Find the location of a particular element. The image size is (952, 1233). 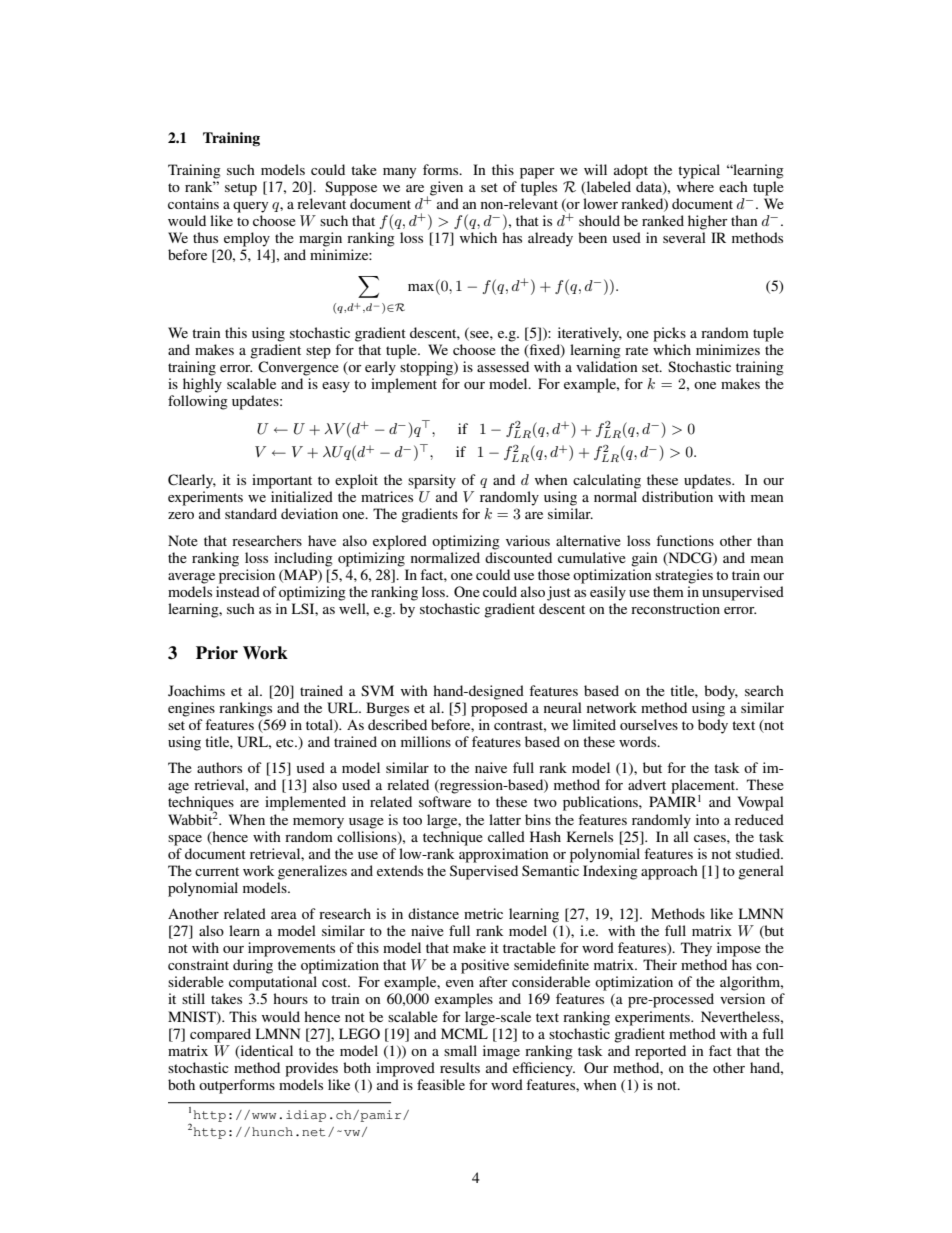

setup is located at coordinates (241, 189).
